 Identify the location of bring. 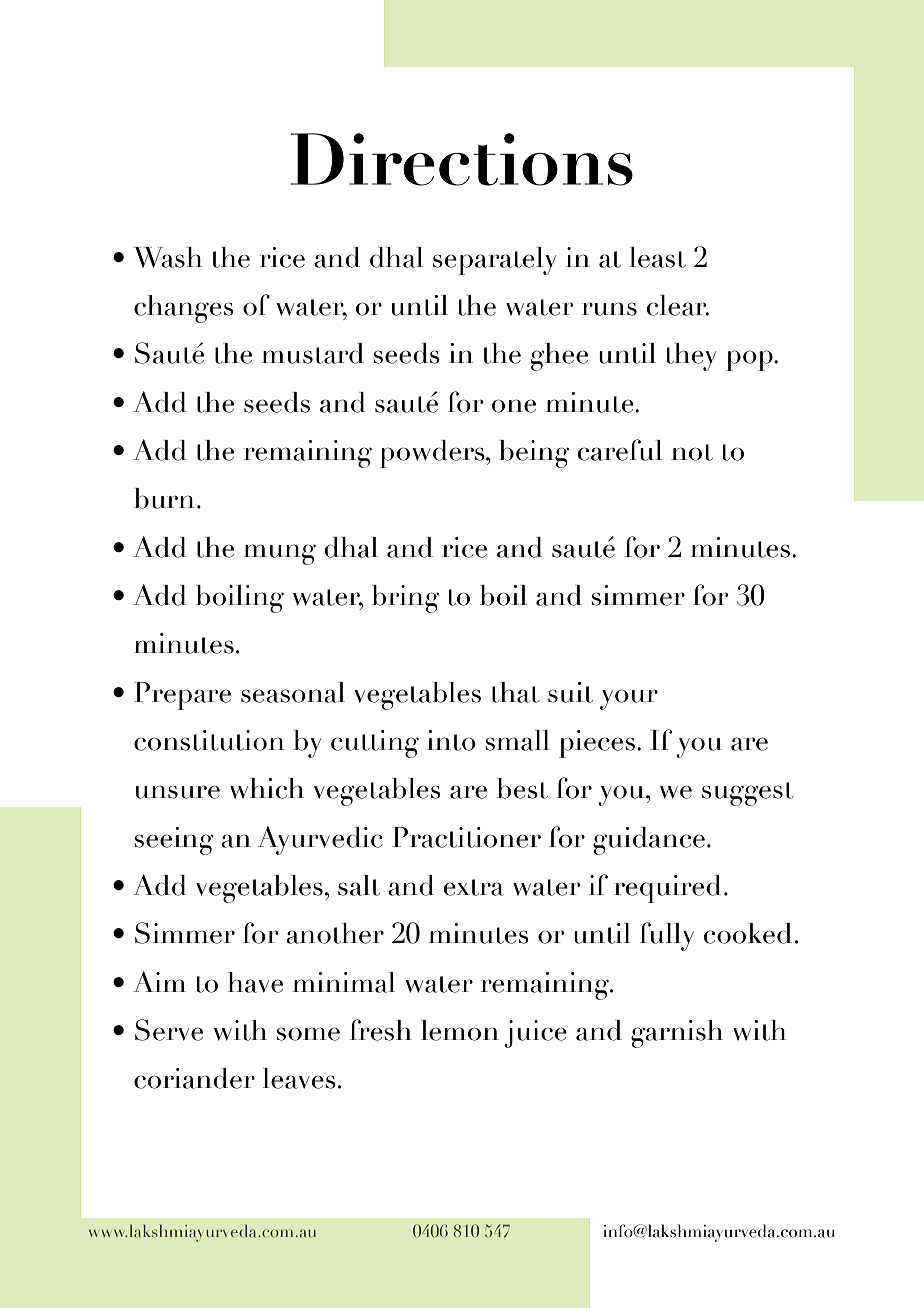
(405, 599).
